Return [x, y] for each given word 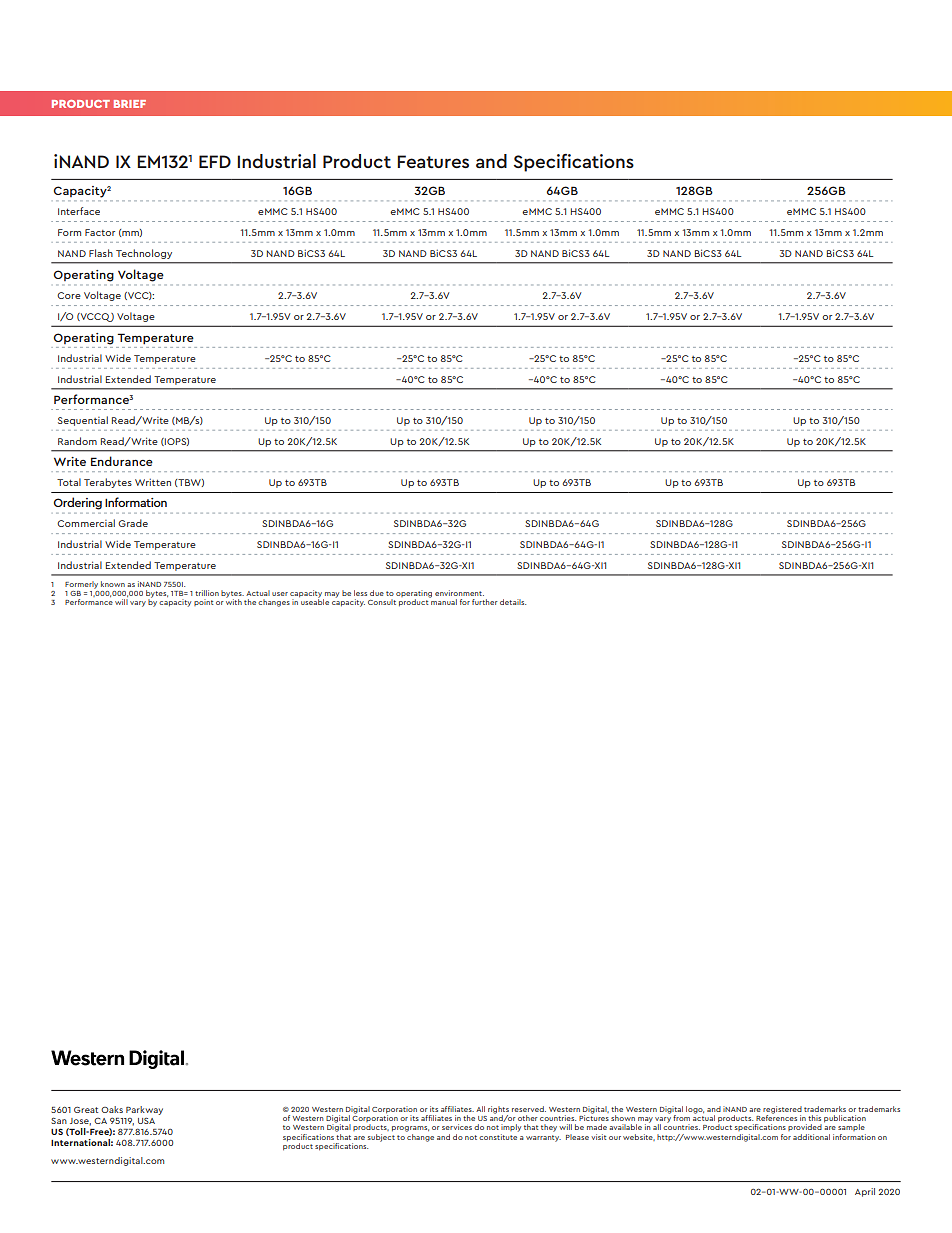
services [457, 1127]
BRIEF [130, 104]
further [485, 602]
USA [146, 1121]
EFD [215, 161]
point [204, 602]
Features [433, 161]
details [513, 602]
